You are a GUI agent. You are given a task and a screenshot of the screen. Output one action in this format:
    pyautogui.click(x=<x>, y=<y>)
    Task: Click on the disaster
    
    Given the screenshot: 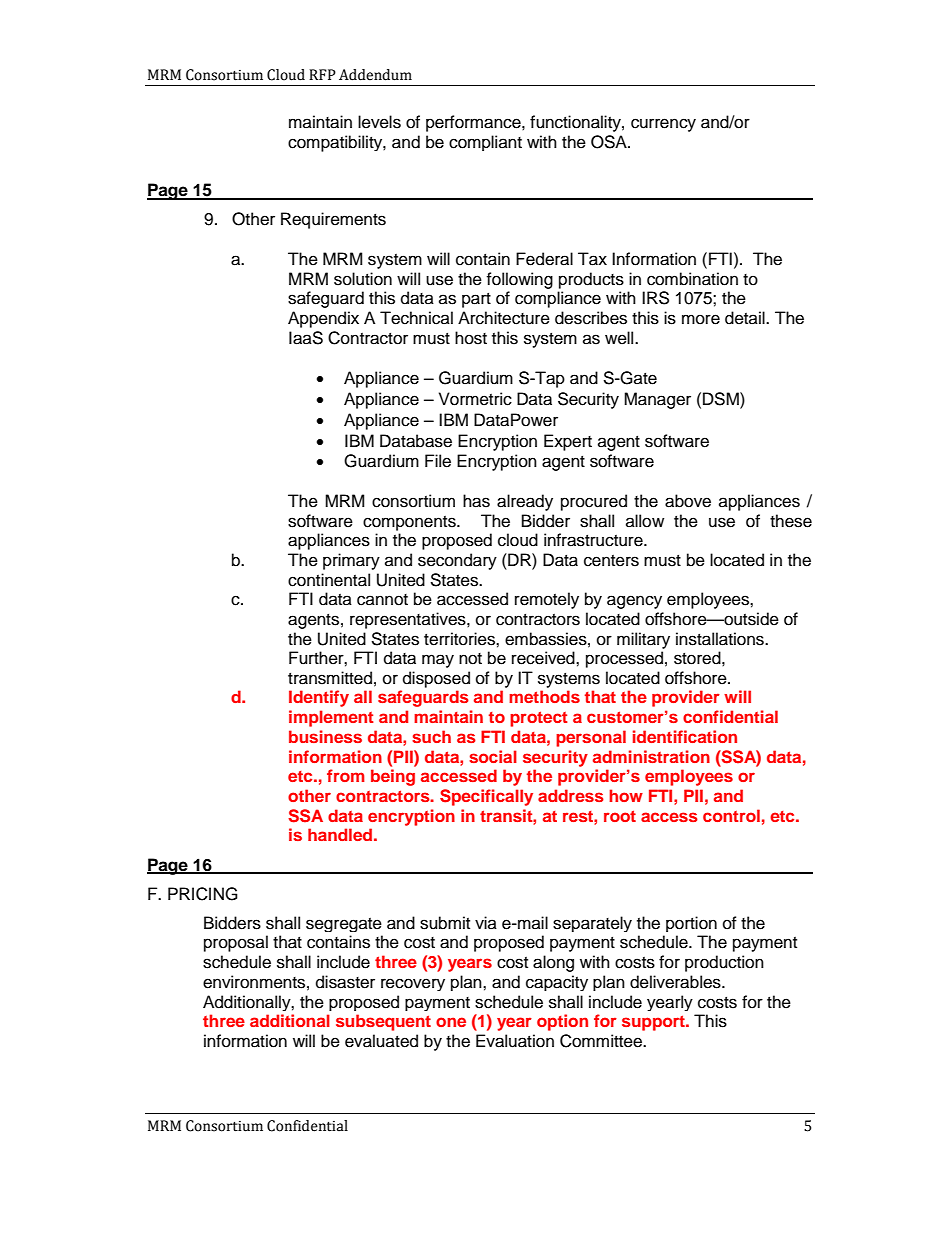 What is the action you would take?
    pyautogui.click(x=345, y=982)
